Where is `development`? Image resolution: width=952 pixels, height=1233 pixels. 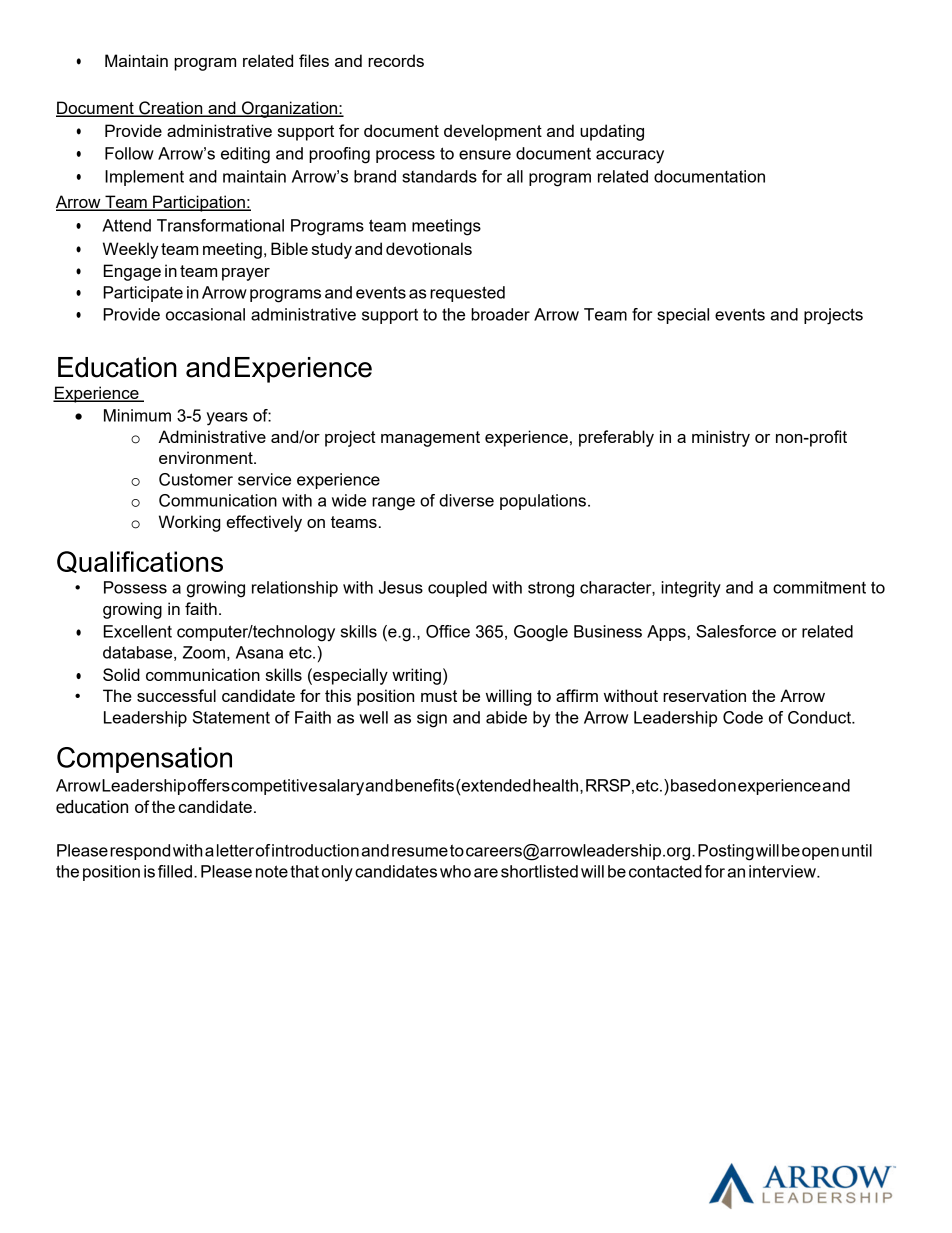 development is located at coordinates (493, 132).
